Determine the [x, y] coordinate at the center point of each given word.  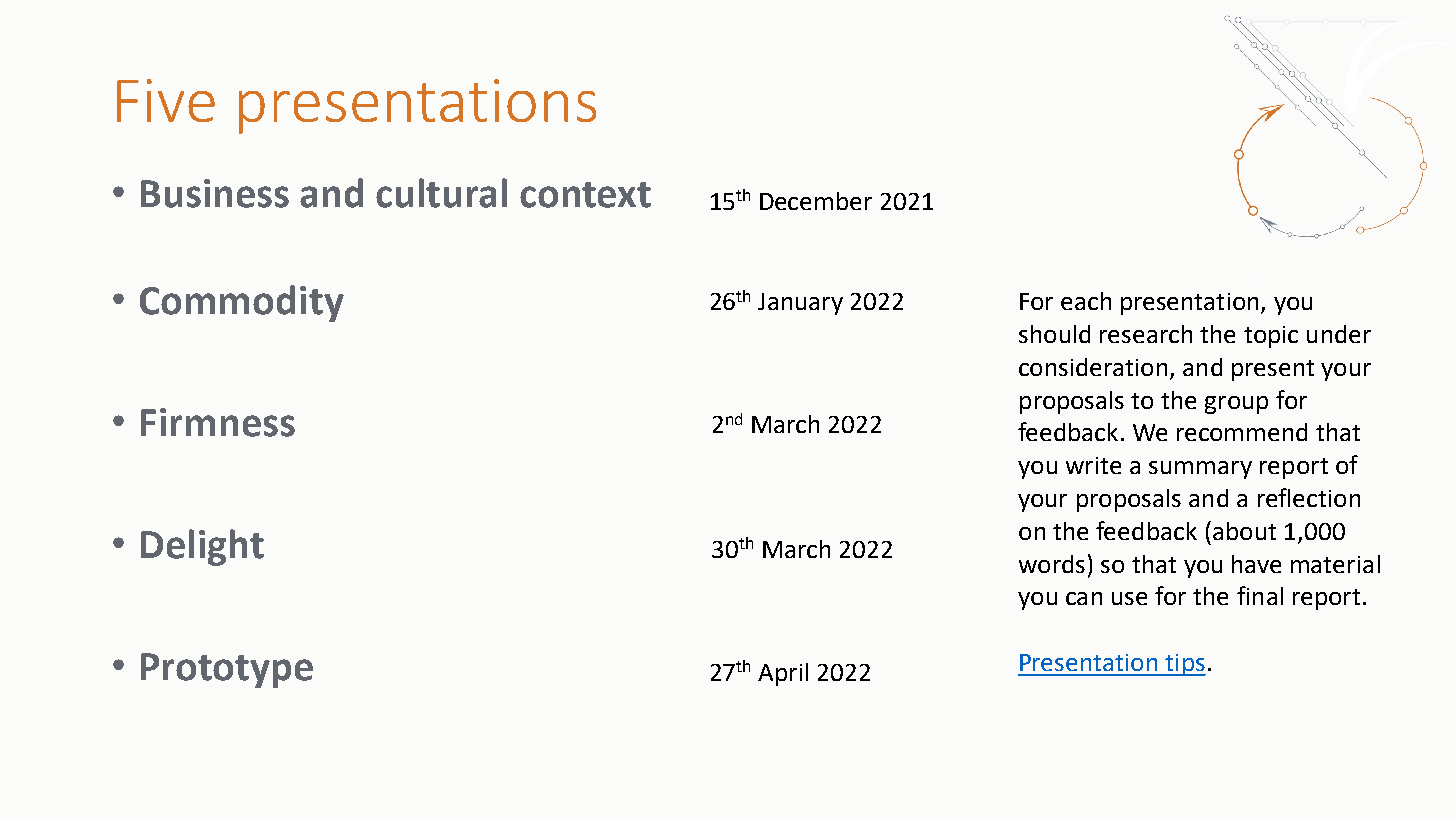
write [1093, 465]
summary [1200, 470]
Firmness [218, 422]
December [816, 201]
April [783, 674]
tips [1184, 665]
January [800, 304]
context [585, 195]
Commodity [242, 303]
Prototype [227, 670]
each [1086, 301]
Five [166, 100]
